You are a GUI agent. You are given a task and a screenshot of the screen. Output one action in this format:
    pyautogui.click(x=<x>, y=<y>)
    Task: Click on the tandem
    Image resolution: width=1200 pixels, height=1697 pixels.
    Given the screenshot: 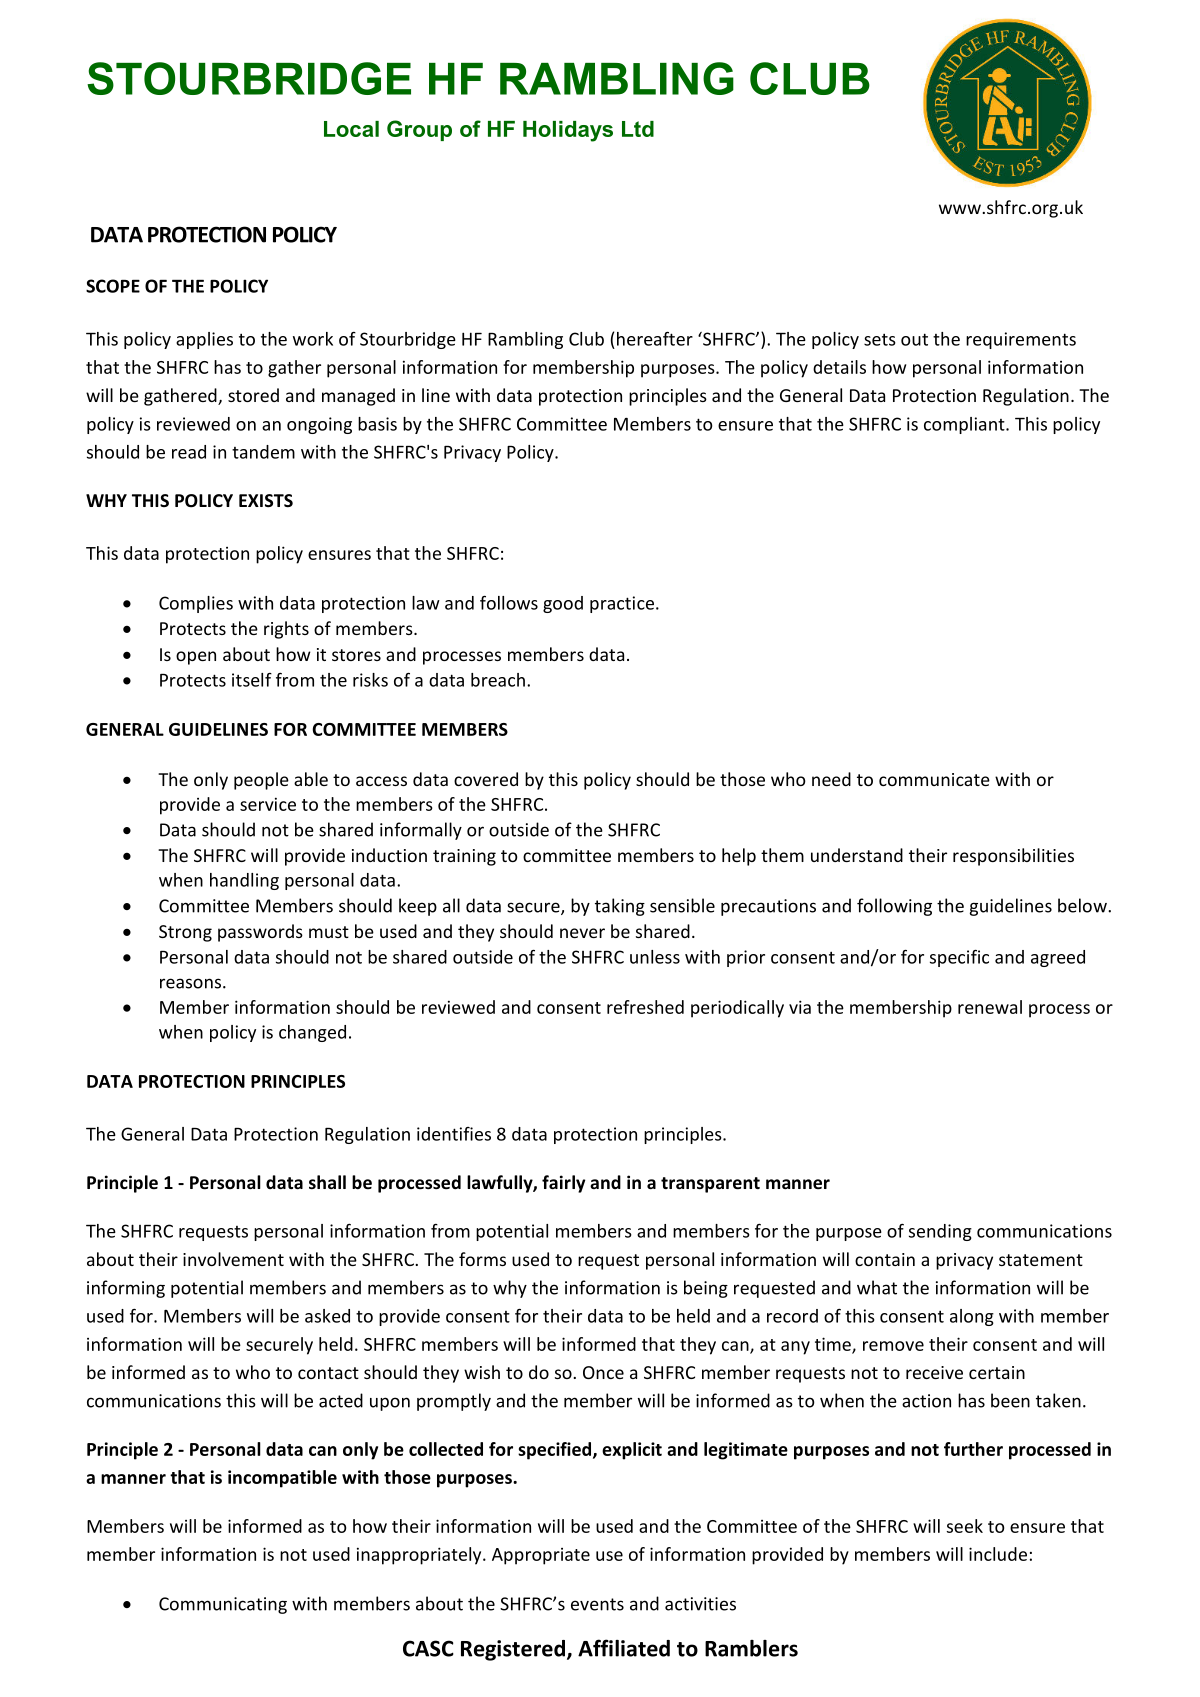 What is the action you would take?
    pyautogui.click(x=263, y=452)
